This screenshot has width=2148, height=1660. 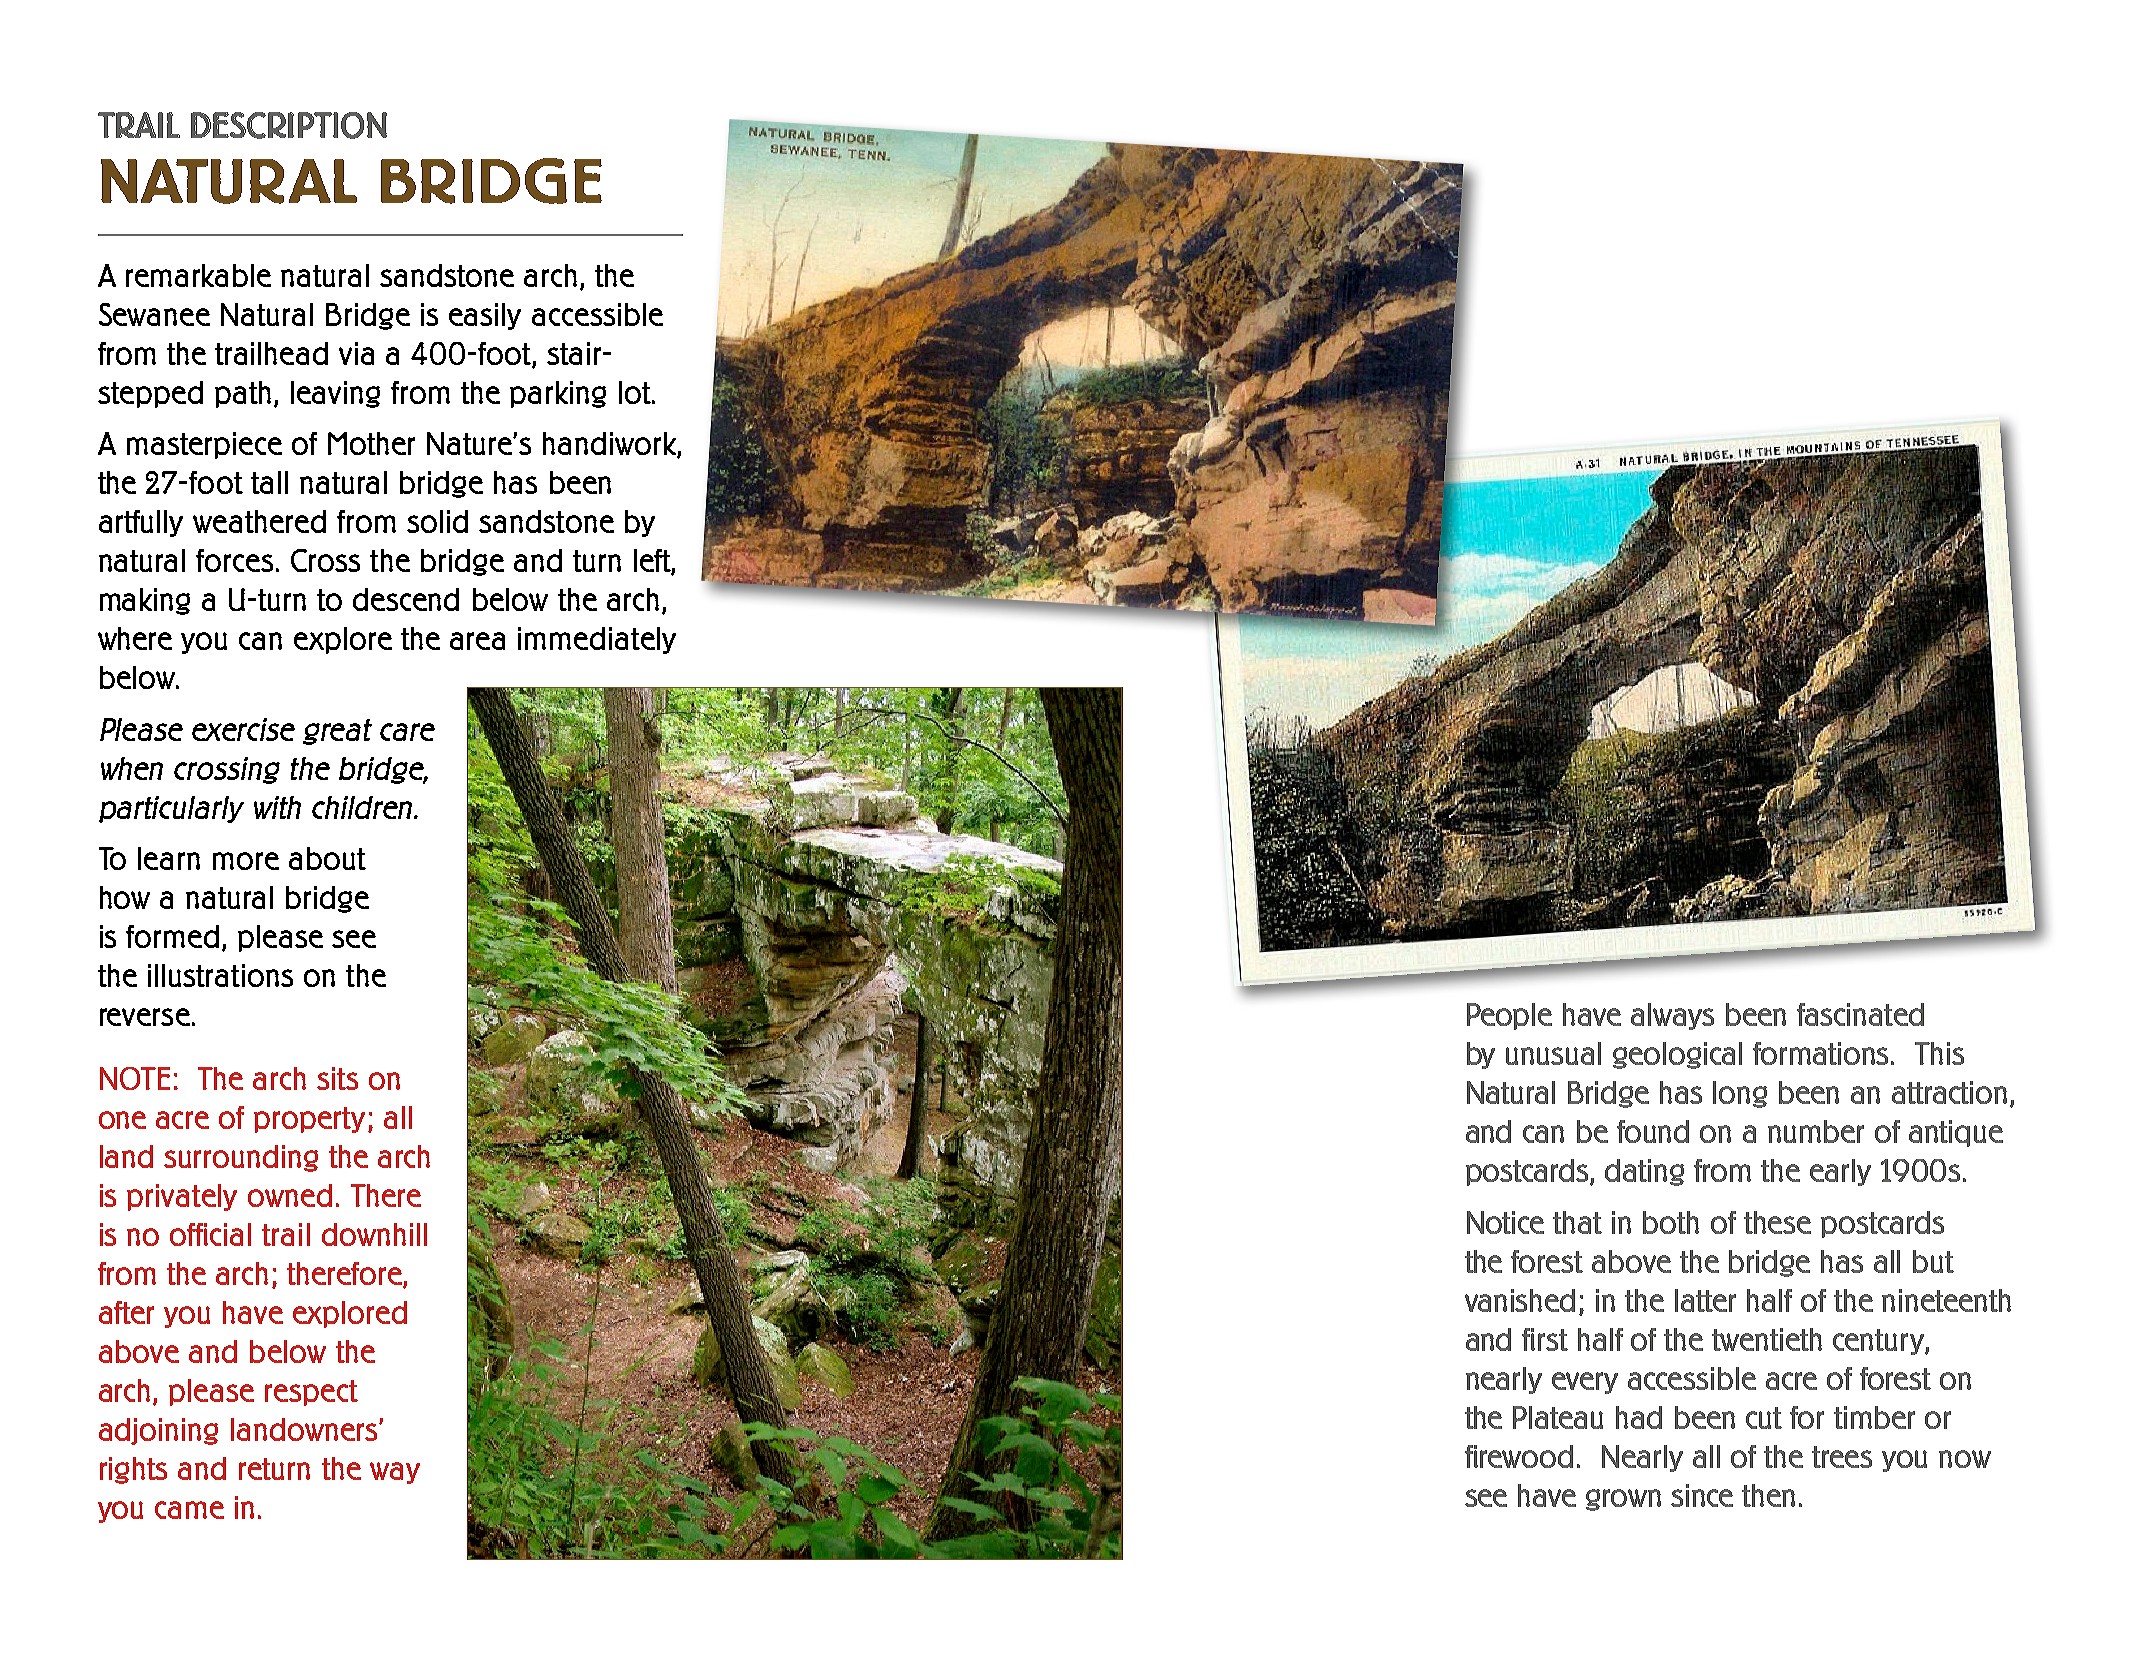 I want to click on descend, so click(x=406, y=599).
